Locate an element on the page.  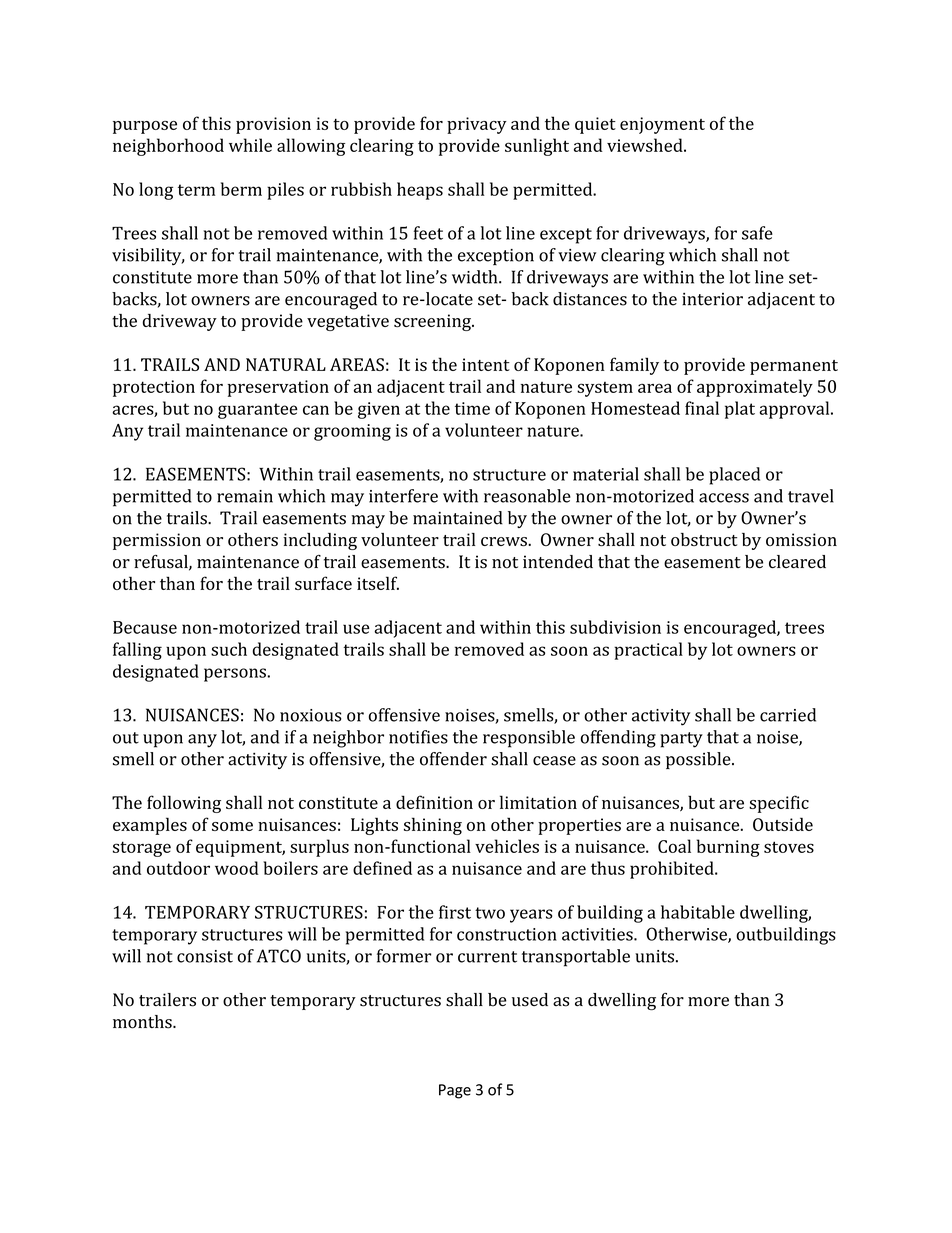
such is located at coordinates (229, 649).
